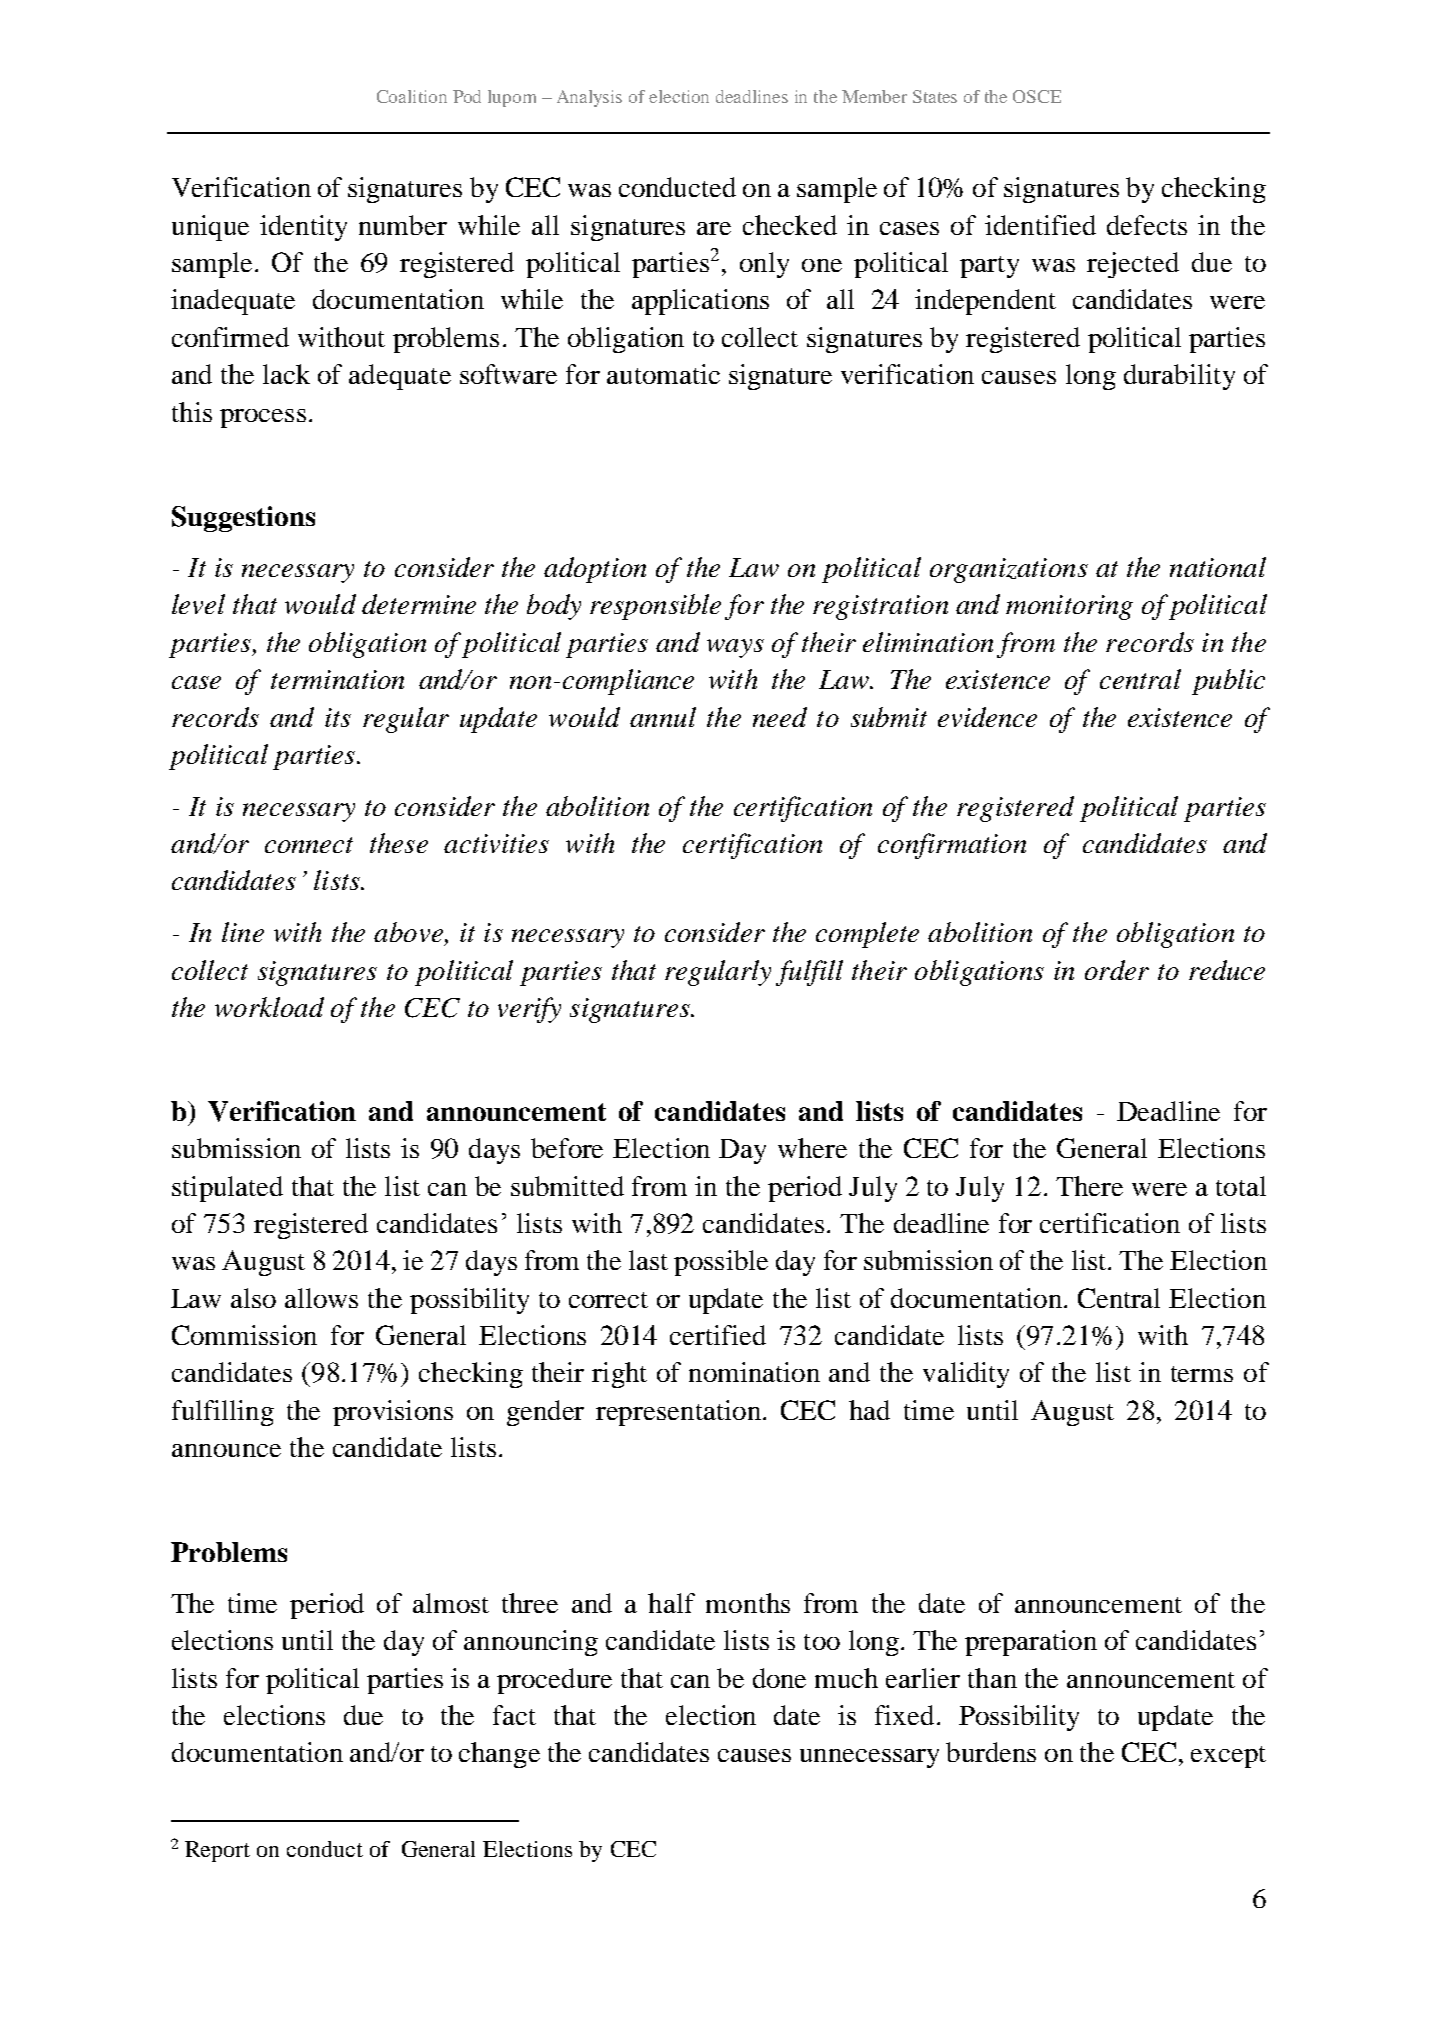  Describe the element at coordinates (393, 1413) in the screenshot. I see `provisions` at that location.
